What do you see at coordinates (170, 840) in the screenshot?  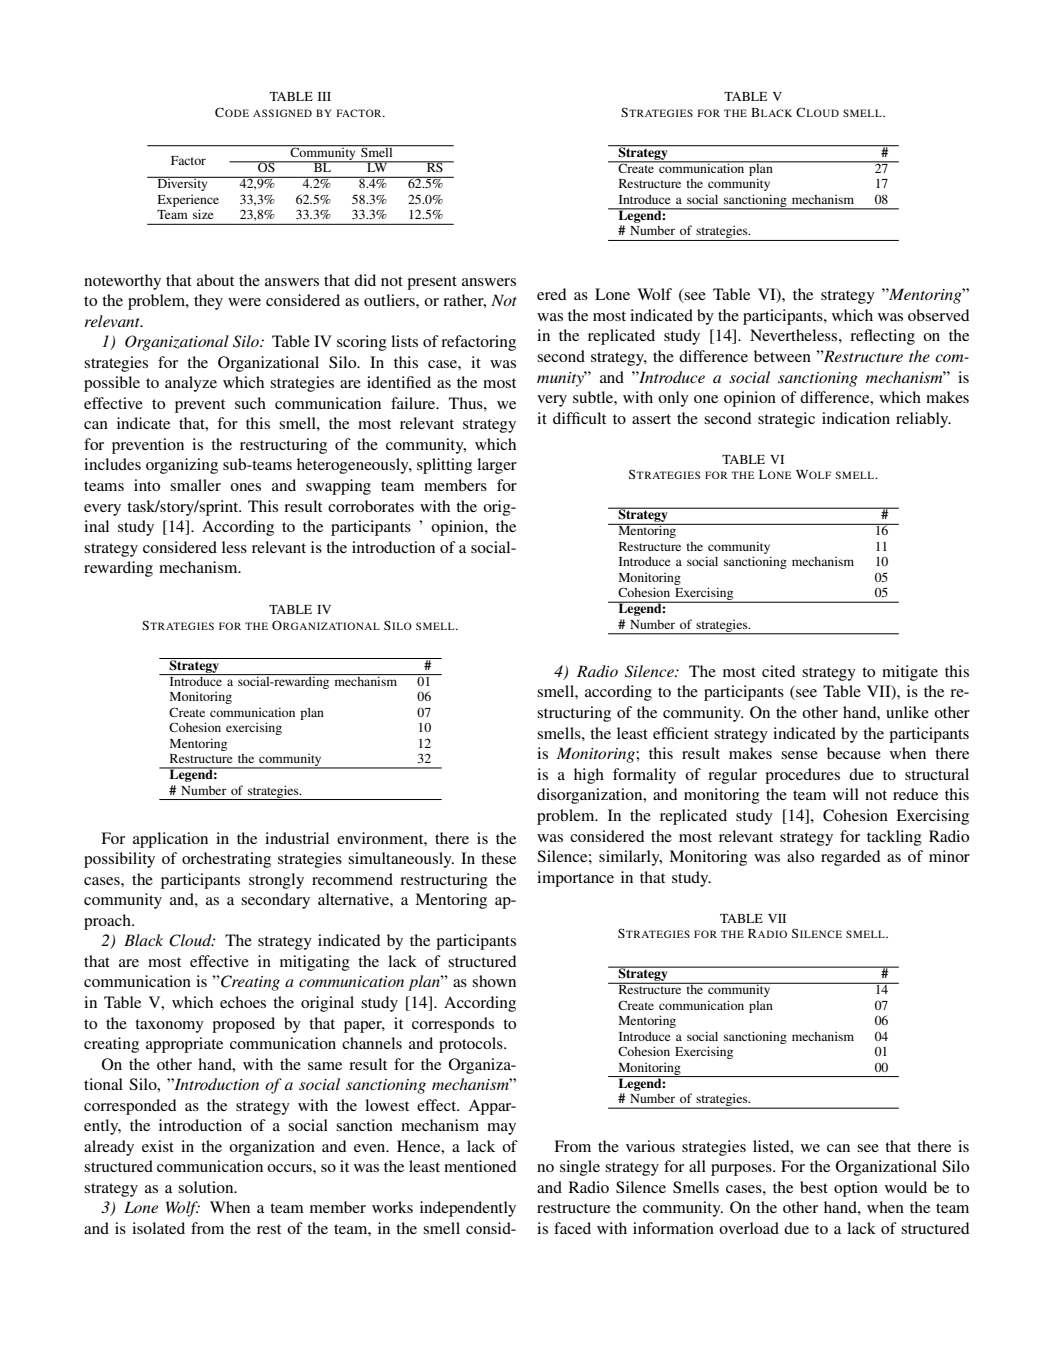 I see `application` at bounding box center [170, 840].
